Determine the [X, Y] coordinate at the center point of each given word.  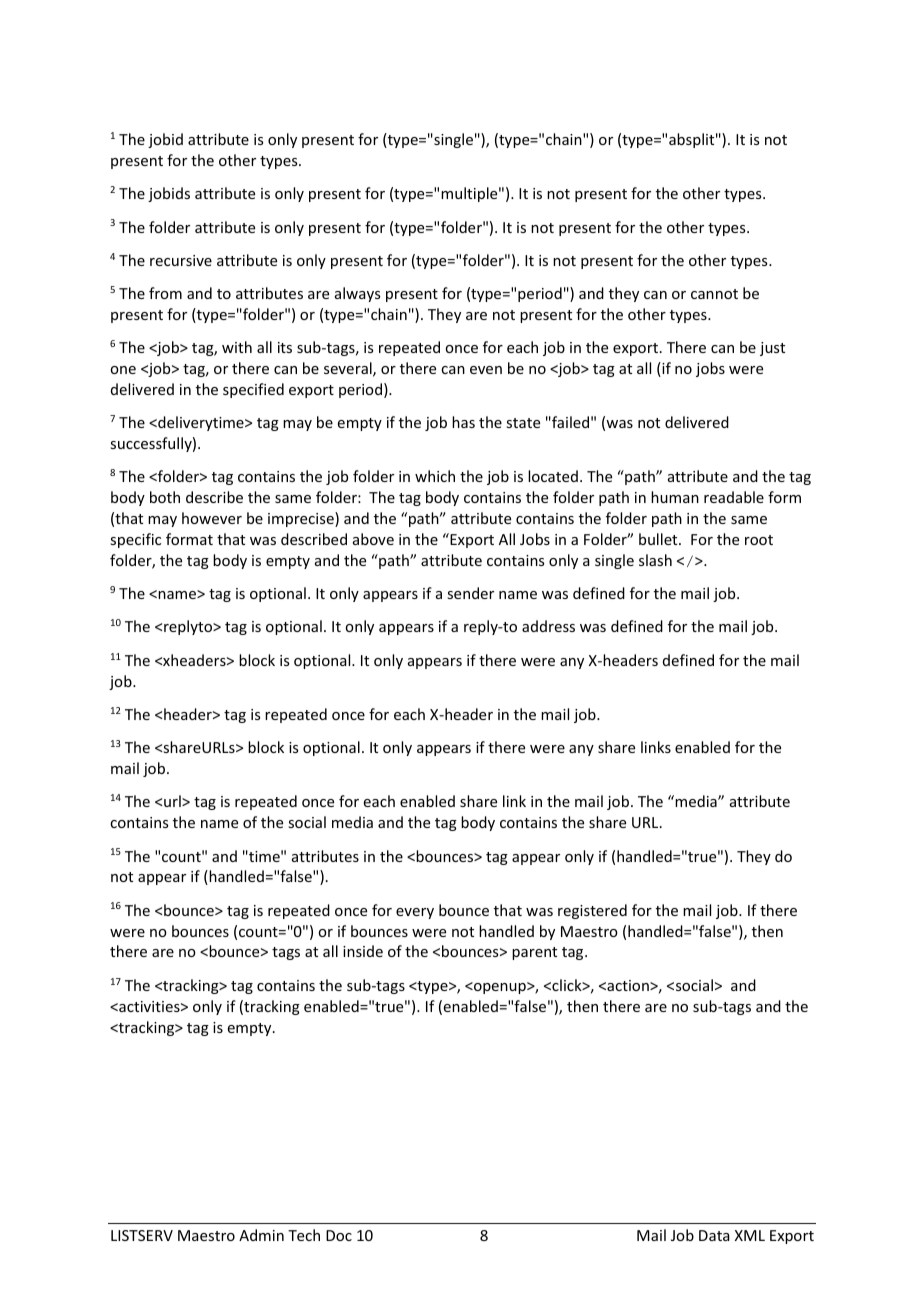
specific [135, 540]
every [415, 913]
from [165, 293]
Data [714, 1235]
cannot [714, 294]
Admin [261, 1235]
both [165, 497]
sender [470, 593]
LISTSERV [142, 1235]
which [435, 476]
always [357, 294]
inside [363, 951]
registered [592, 911]
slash [655, 560]
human [675, 497]
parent [534, 953]
